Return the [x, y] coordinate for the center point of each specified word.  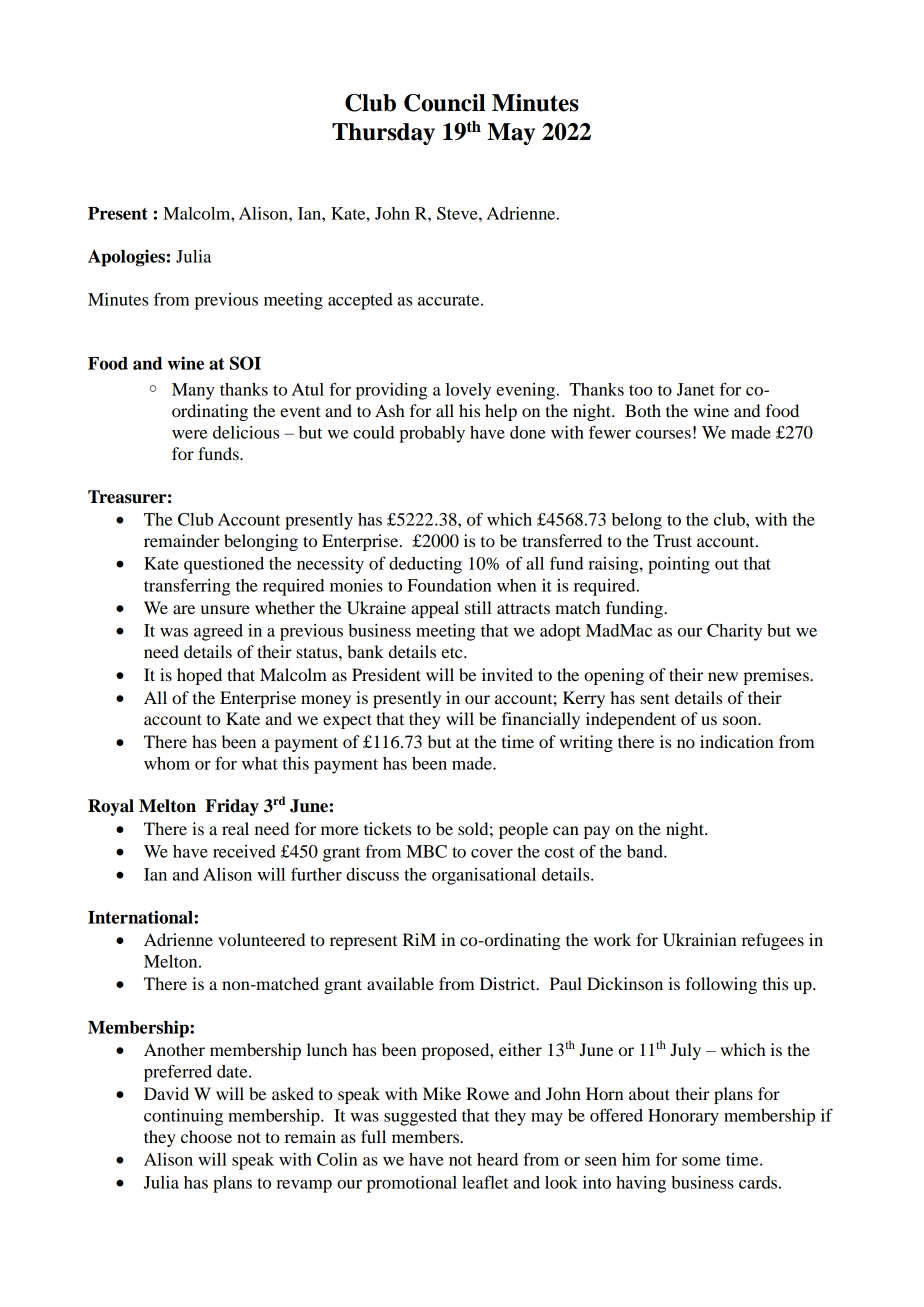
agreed [218, 632]
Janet [696, 389]
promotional [412, 1184]
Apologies [126, 258]
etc [453, 652]
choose [206, 1136]
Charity [734, 632]
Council [444, 103]
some [701, 1161]
